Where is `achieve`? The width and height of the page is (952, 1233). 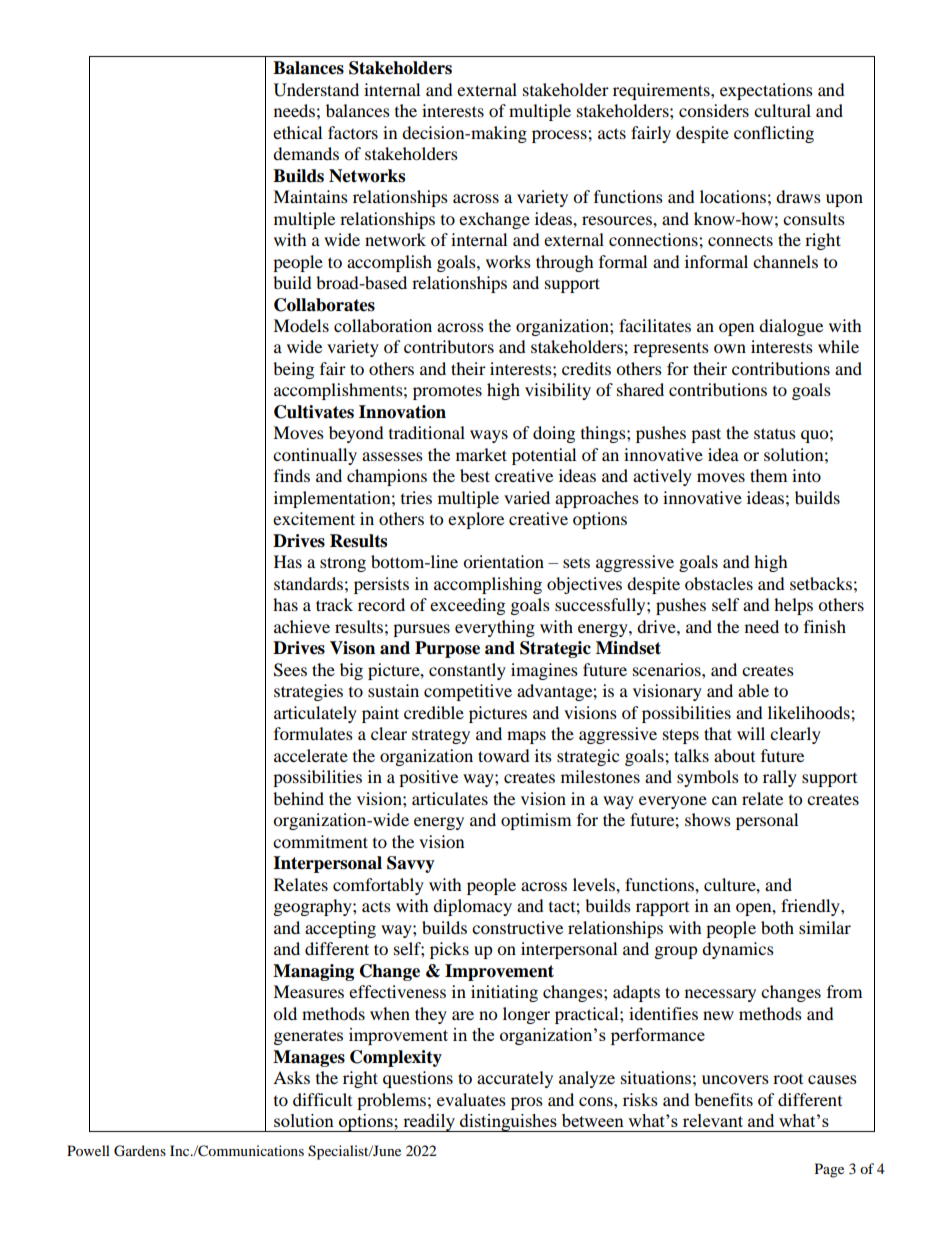
achieve is located at coordinates (302, 626).
